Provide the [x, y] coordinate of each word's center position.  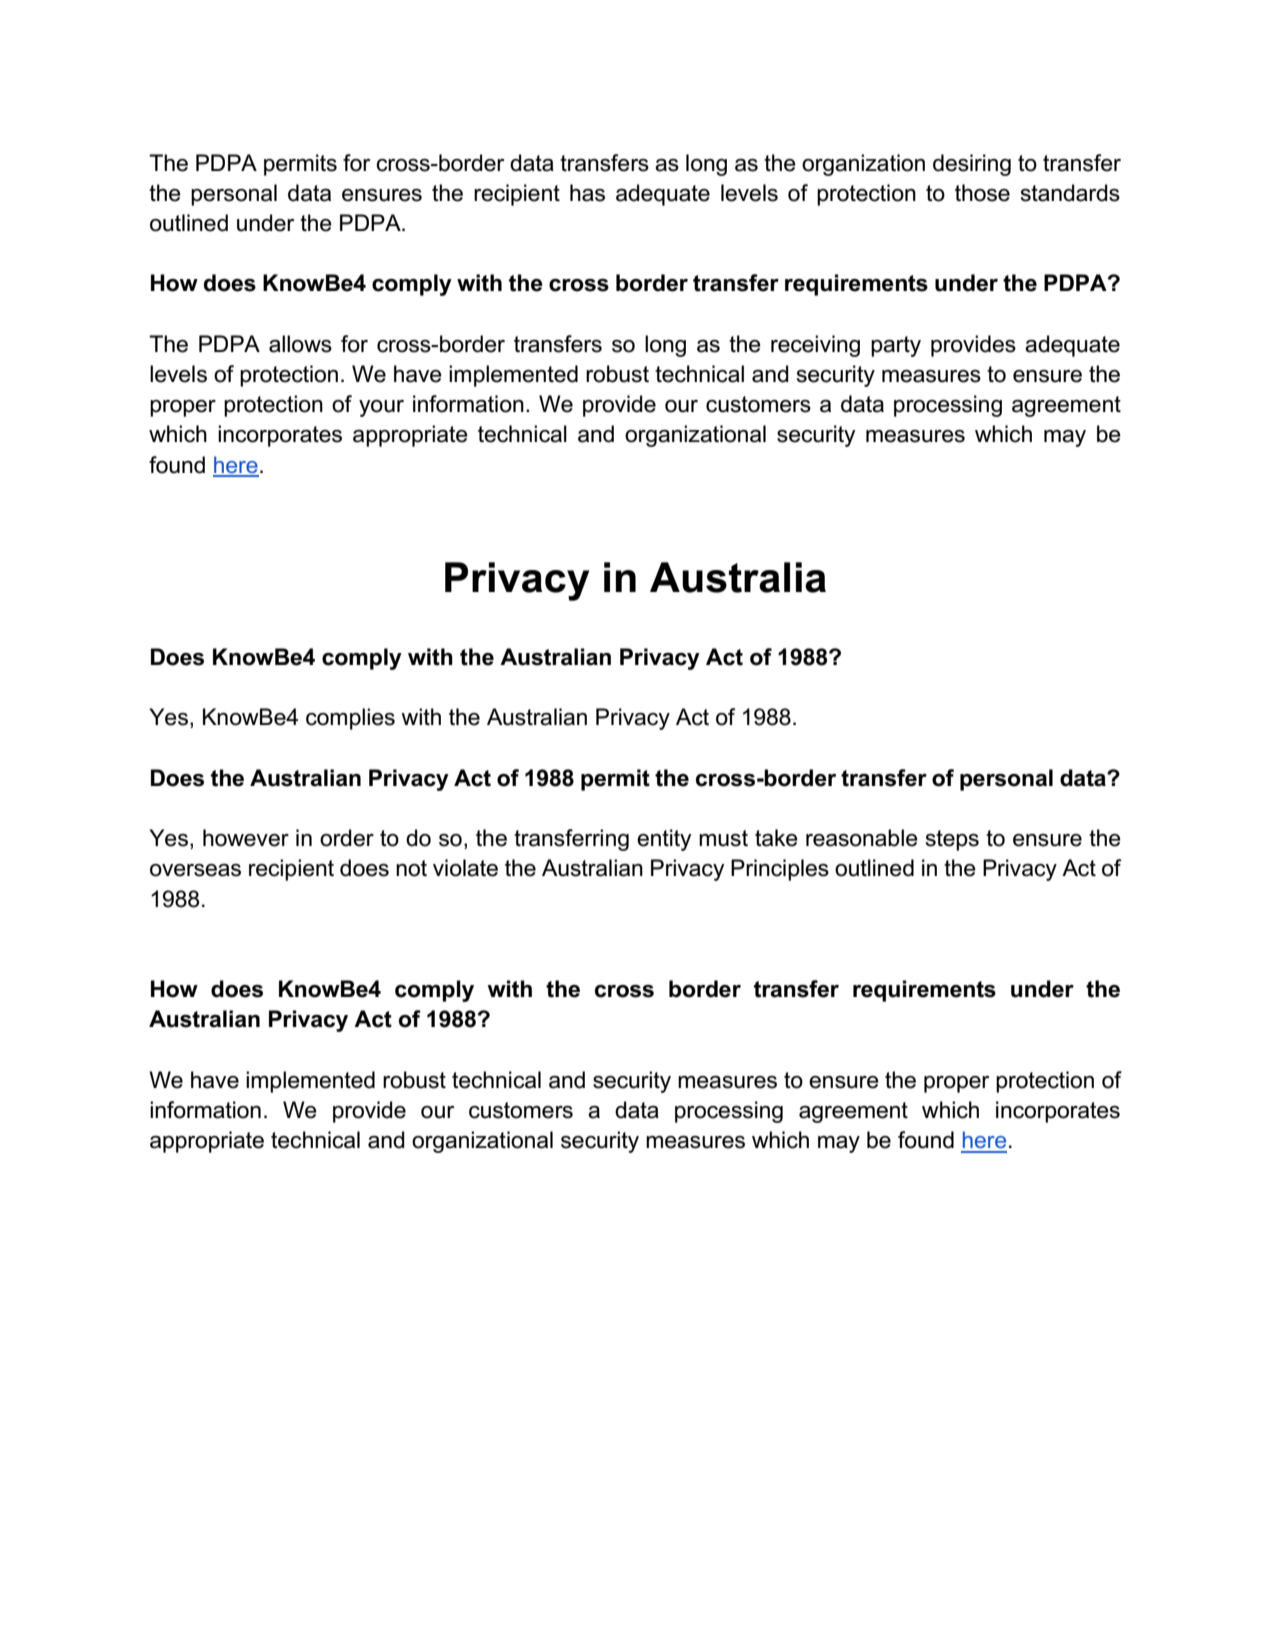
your [381, 408]
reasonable [862, 838]
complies [350, 719]
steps [952, 840]
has [587, 193]
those [982, 193]
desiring [972, 165]
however [246, 838]
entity [664, 840]
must [723, 838]
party [896, 346]
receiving [815, 346]
